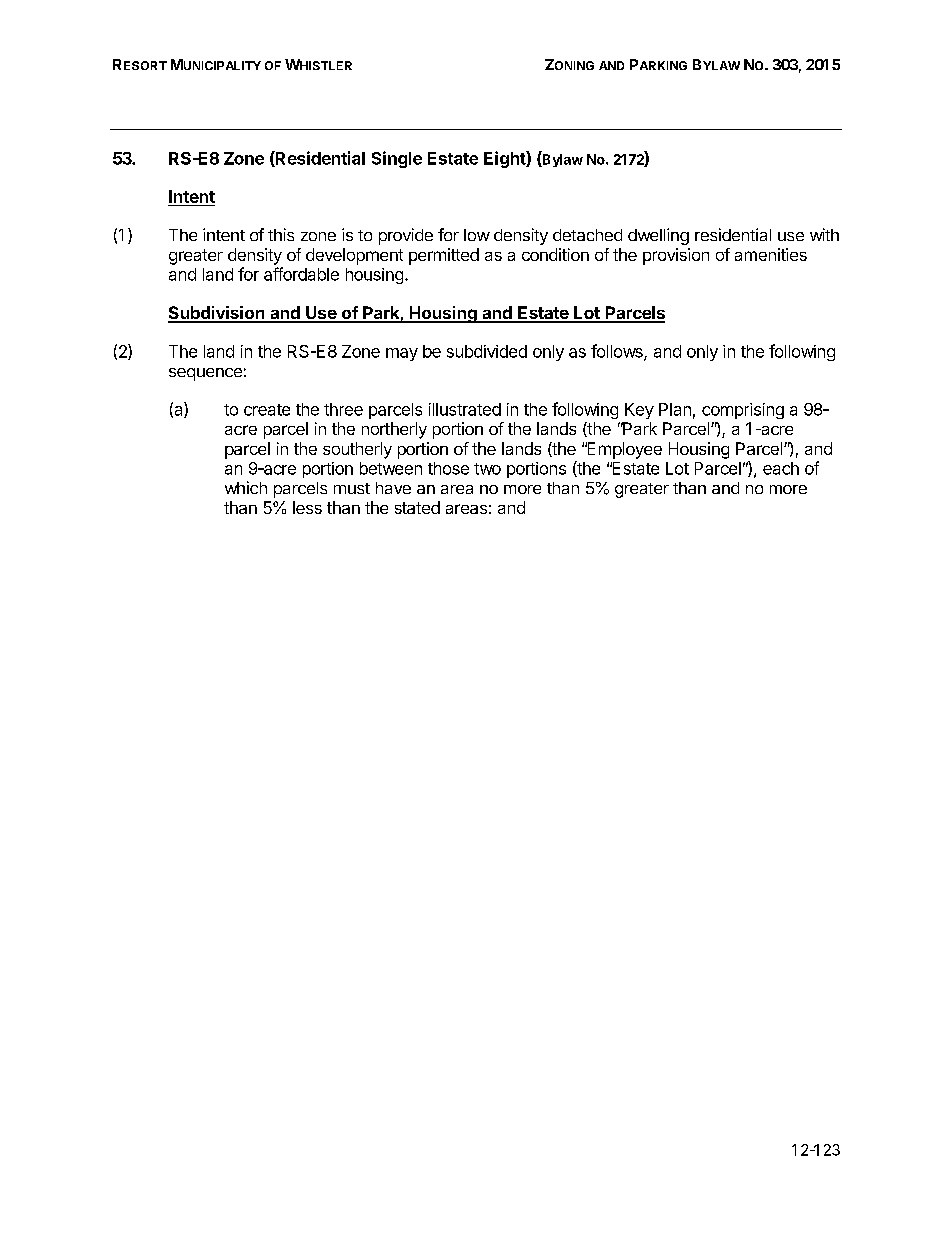  Describe the element at coordinates (307, 507) in the image. I see `less` at that location.
